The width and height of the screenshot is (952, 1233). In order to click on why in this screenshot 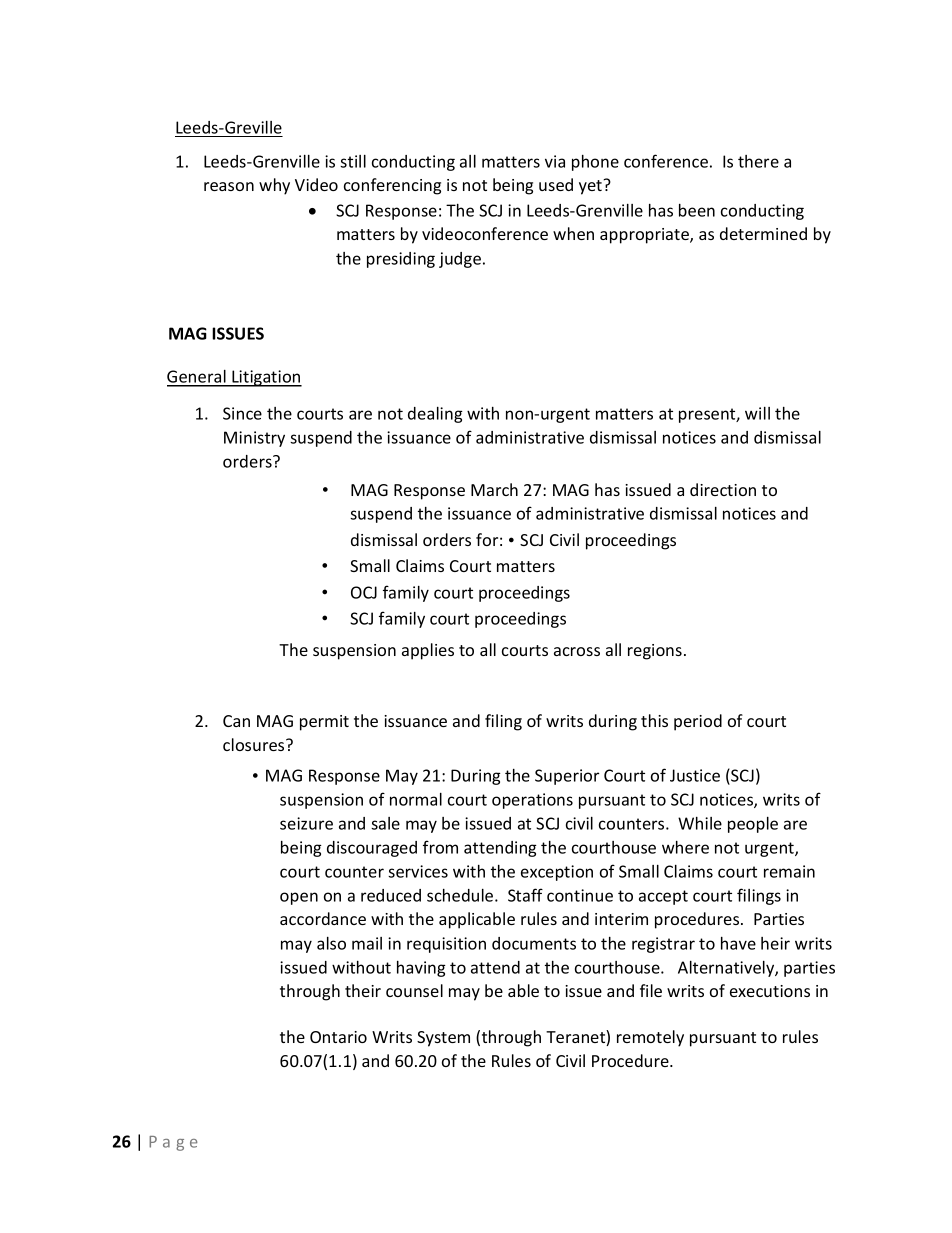, I will do `click(274, 186)`.
